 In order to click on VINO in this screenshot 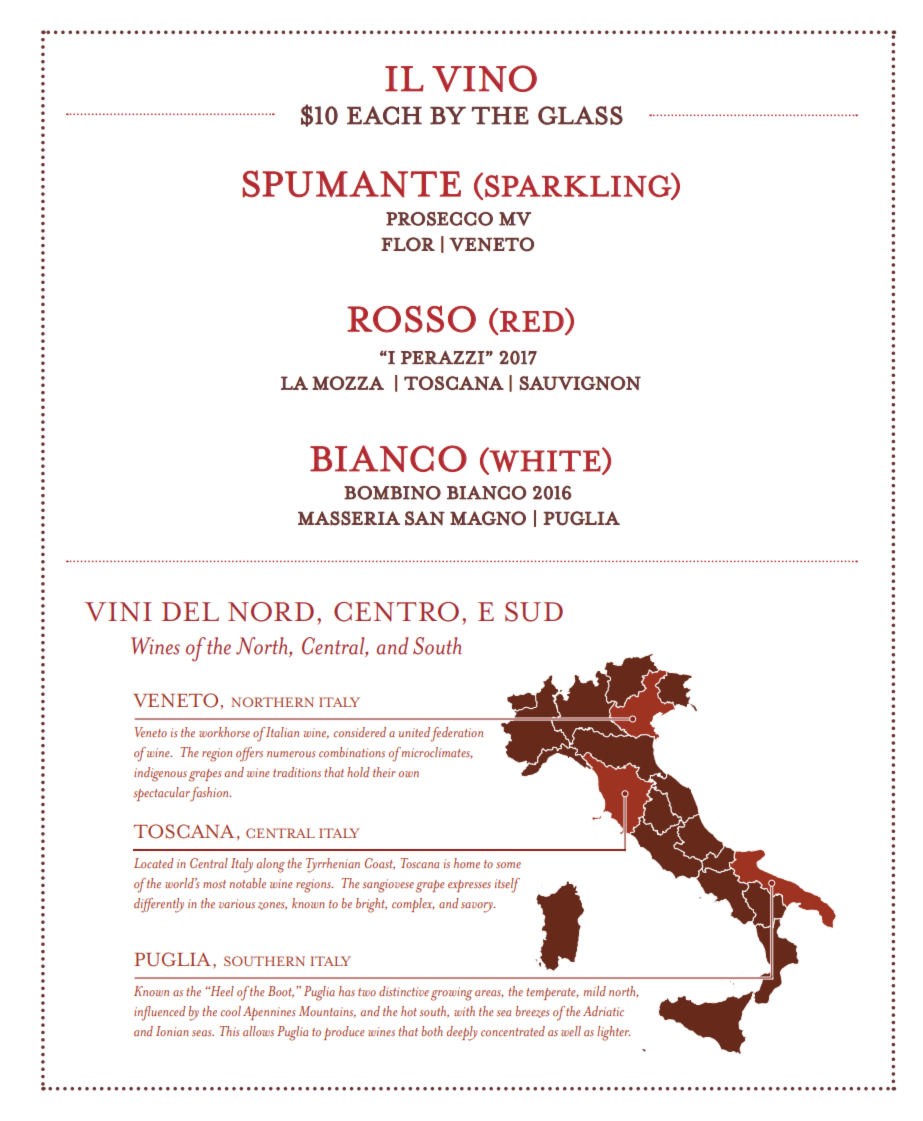, I will do `click(484, 78)`.
